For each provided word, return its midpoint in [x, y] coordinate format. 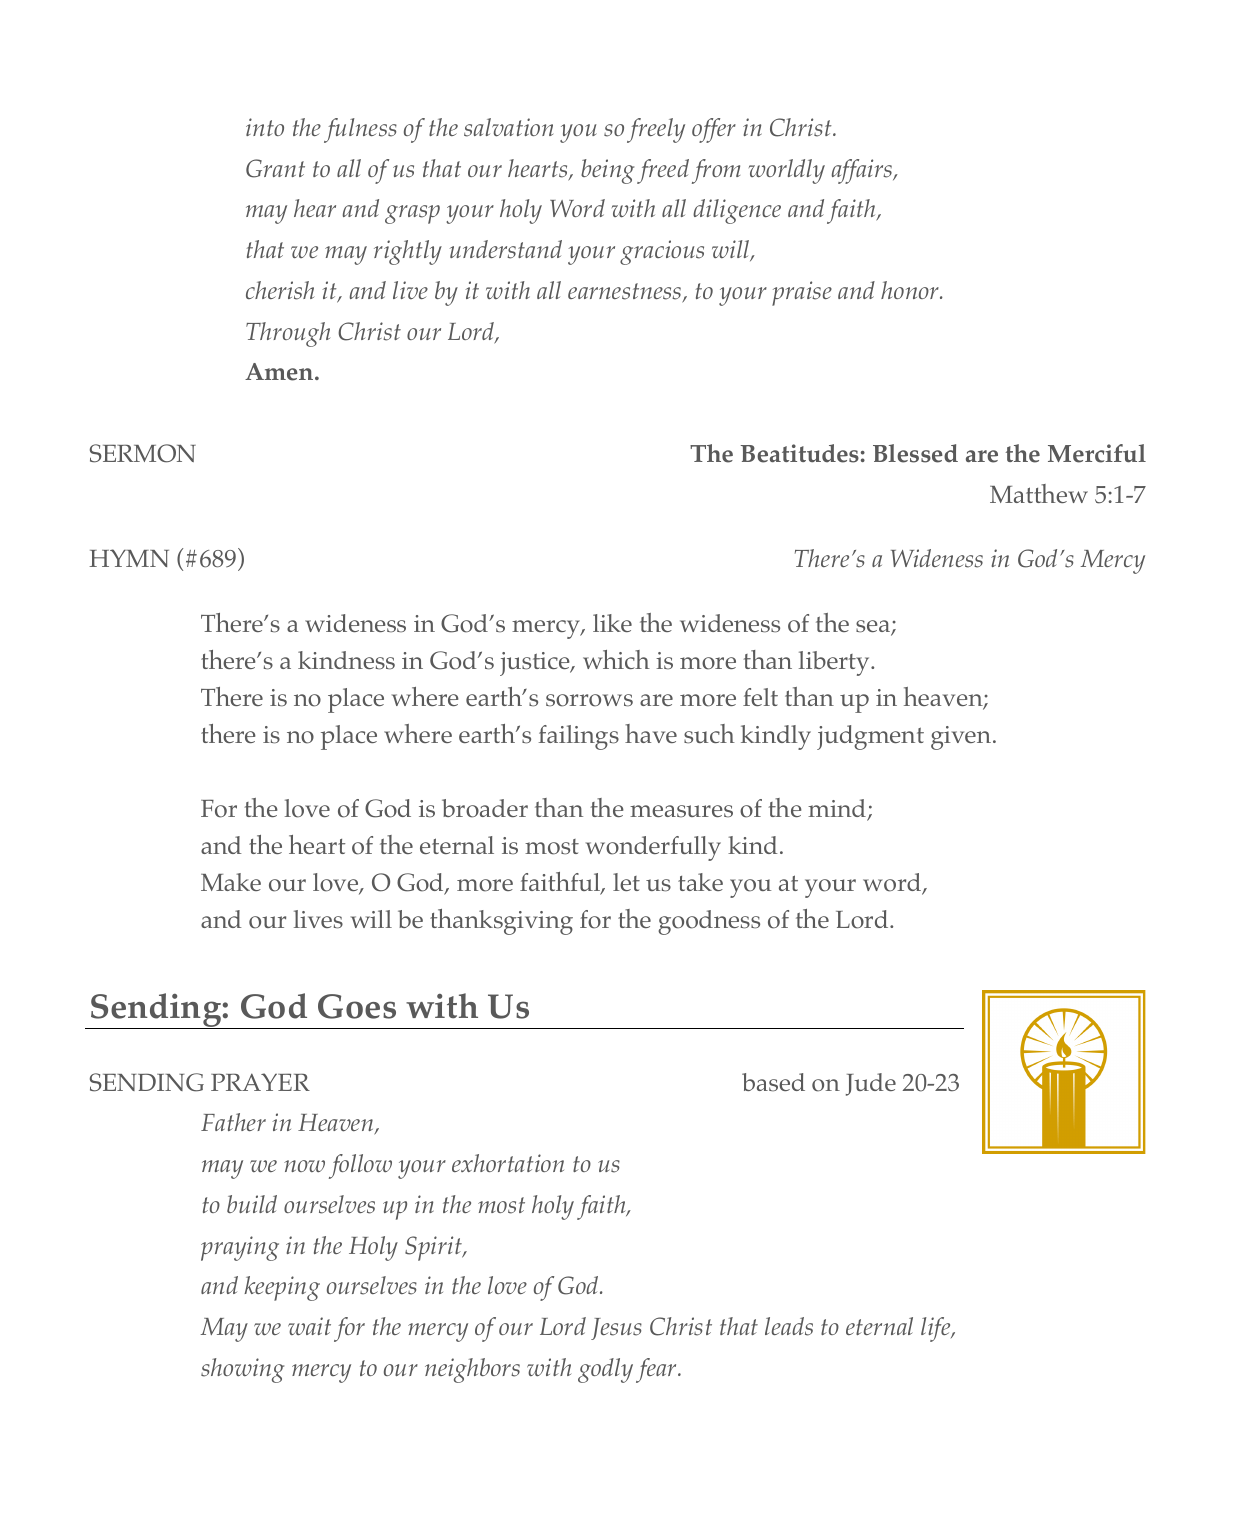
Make [231, 882]
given [961, 738]
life [937, 1329]
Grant [275, 168]
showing [242, 1370]
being [607, 171]
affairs [863, 171]
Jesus [616, 1329]
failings [579, 737]
